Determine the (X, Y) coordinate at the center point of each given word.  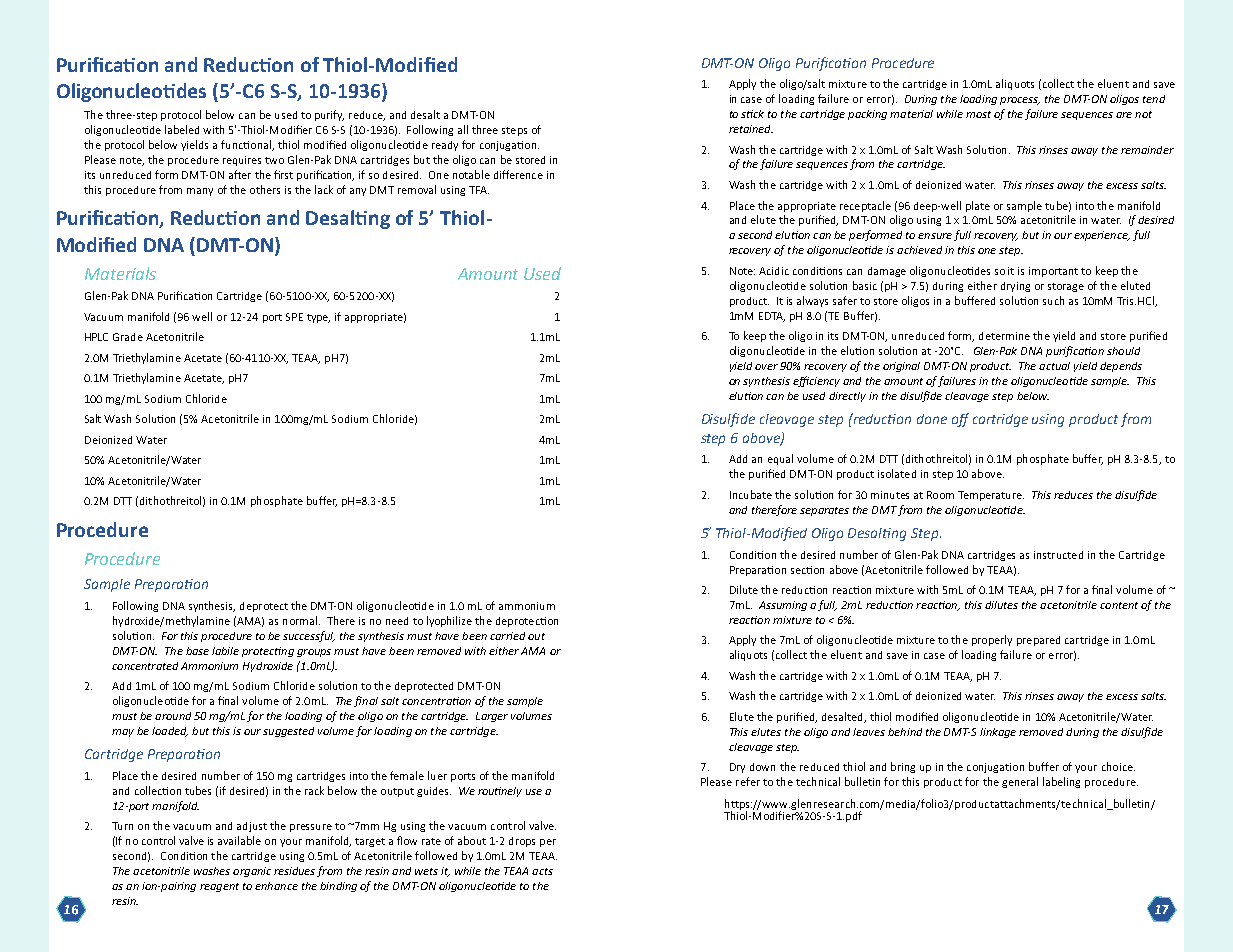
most (978, 114)
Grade (128, 337)
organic (252, 872)
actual (1054, 366)
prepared (1038, 641)
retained (751, 129)
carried (507, 636)
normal (300, 620)
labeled (182, 129)
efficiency (816, 381)
